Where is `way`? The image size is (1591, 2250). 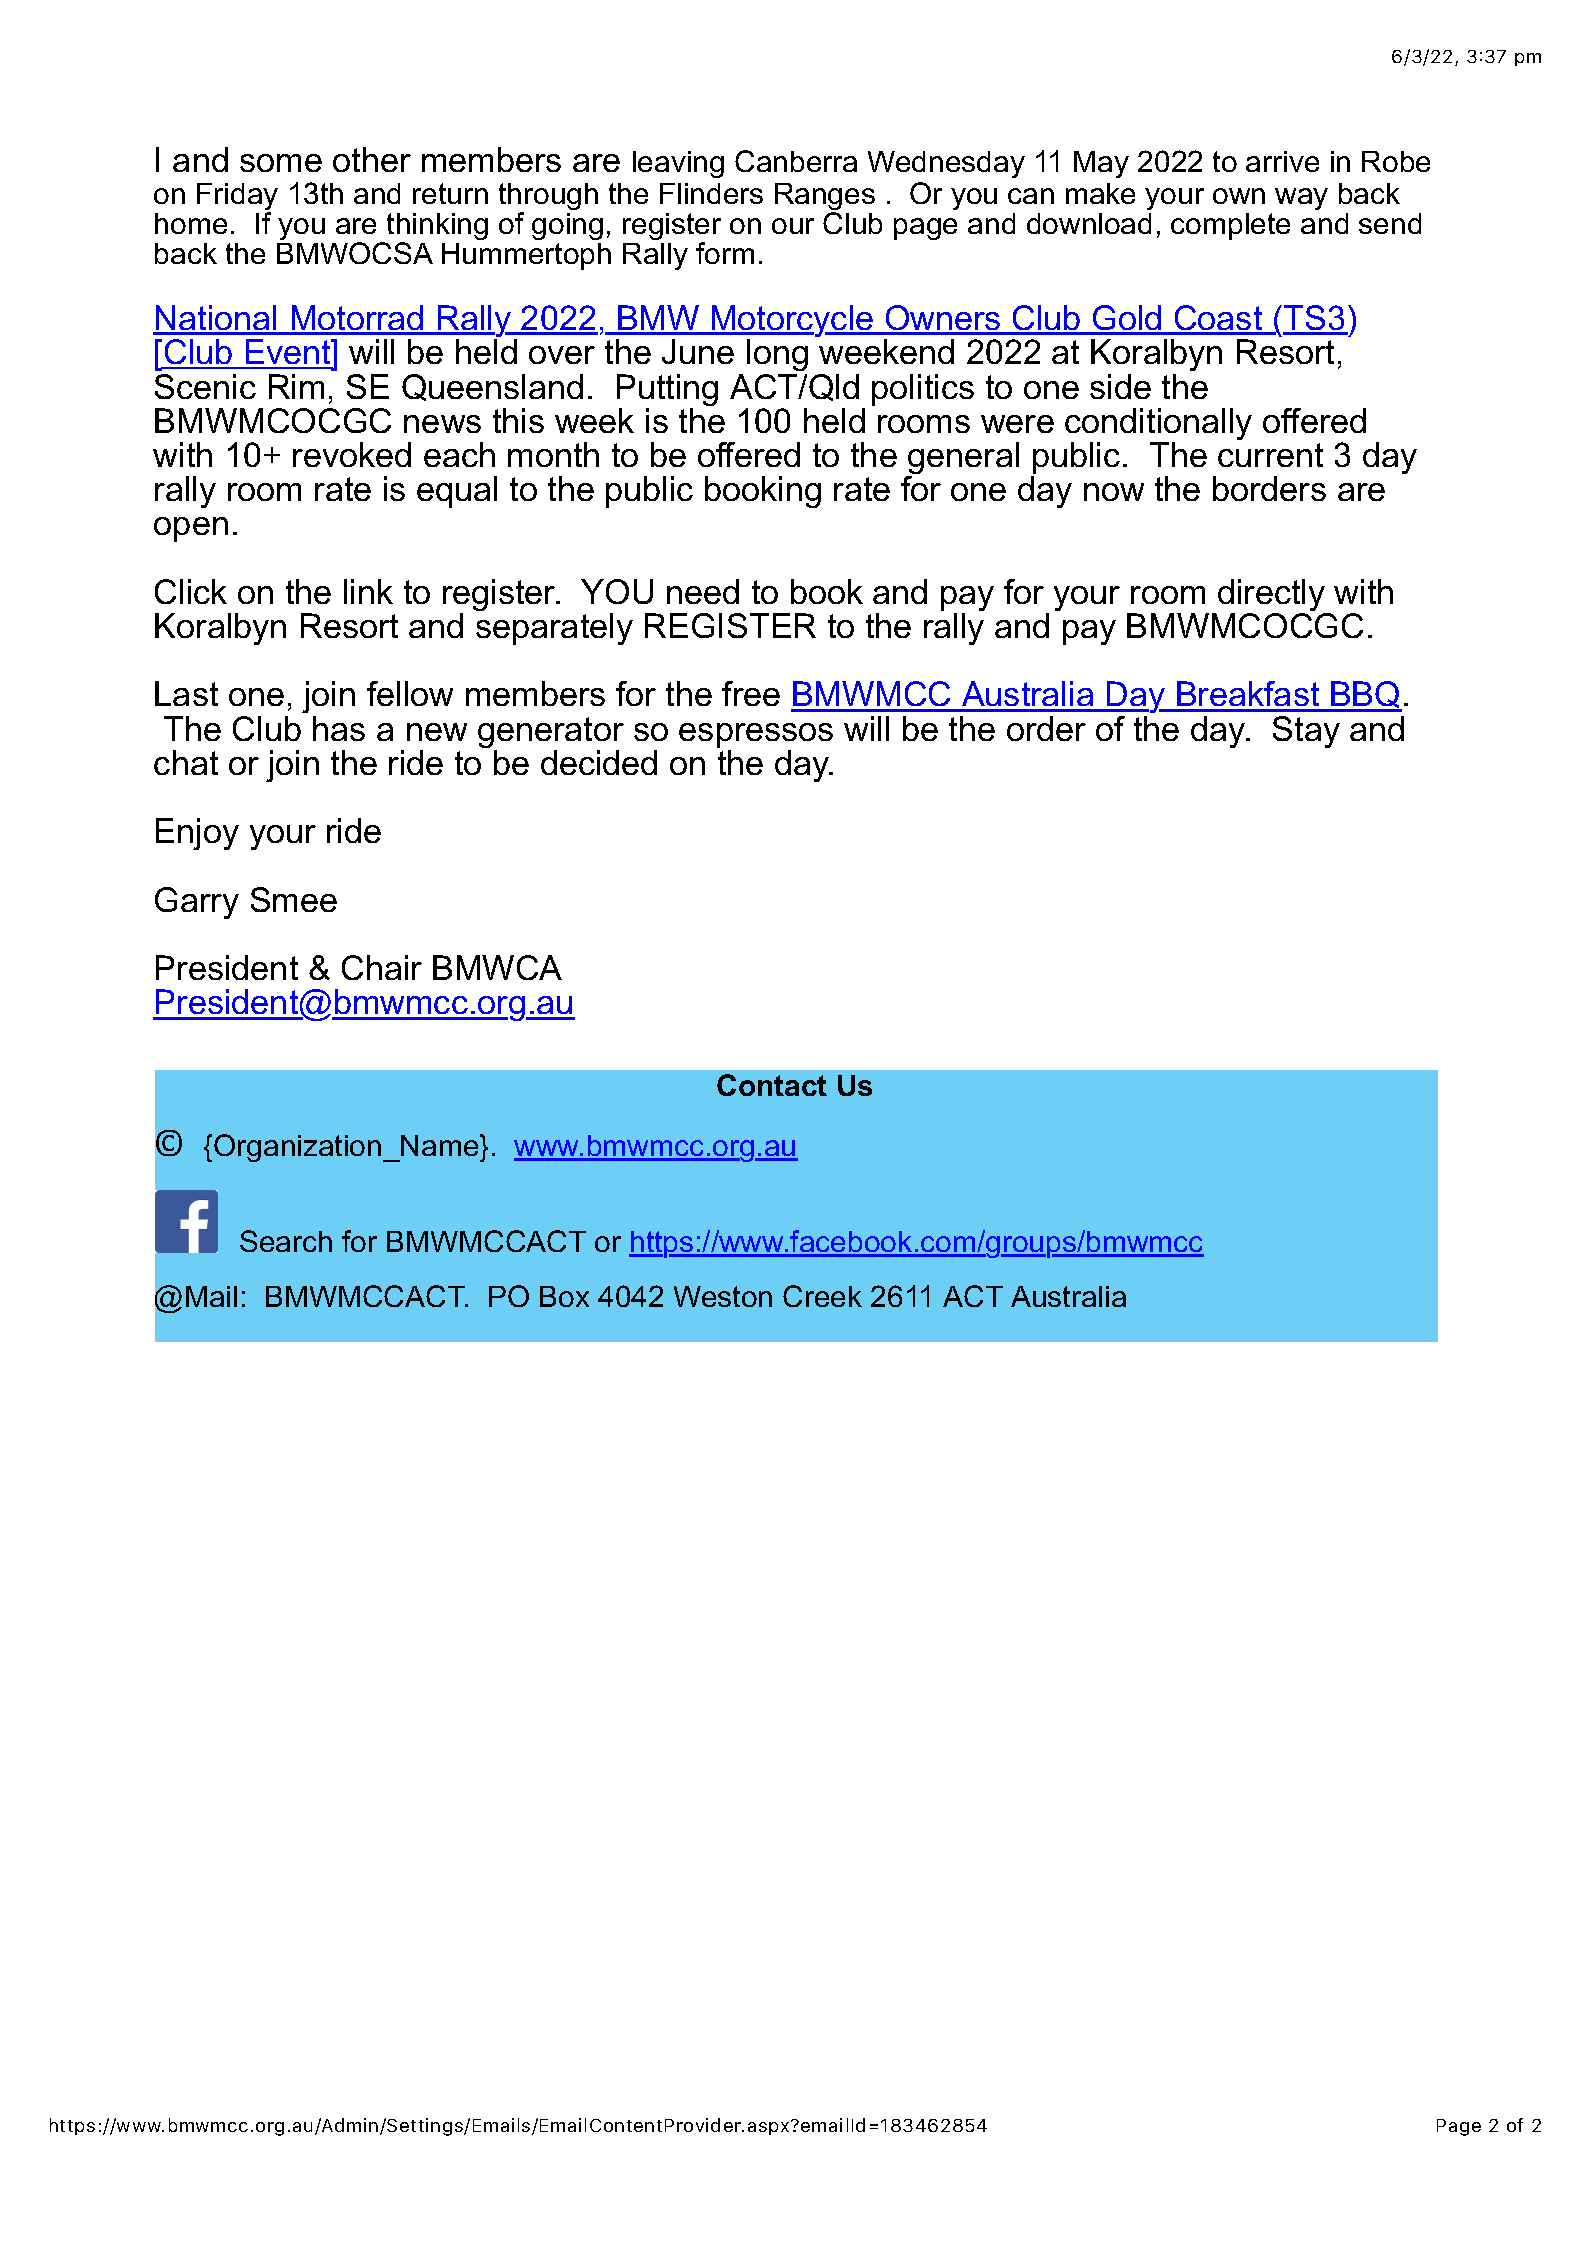 way is located at coordinates (1301, 199).
